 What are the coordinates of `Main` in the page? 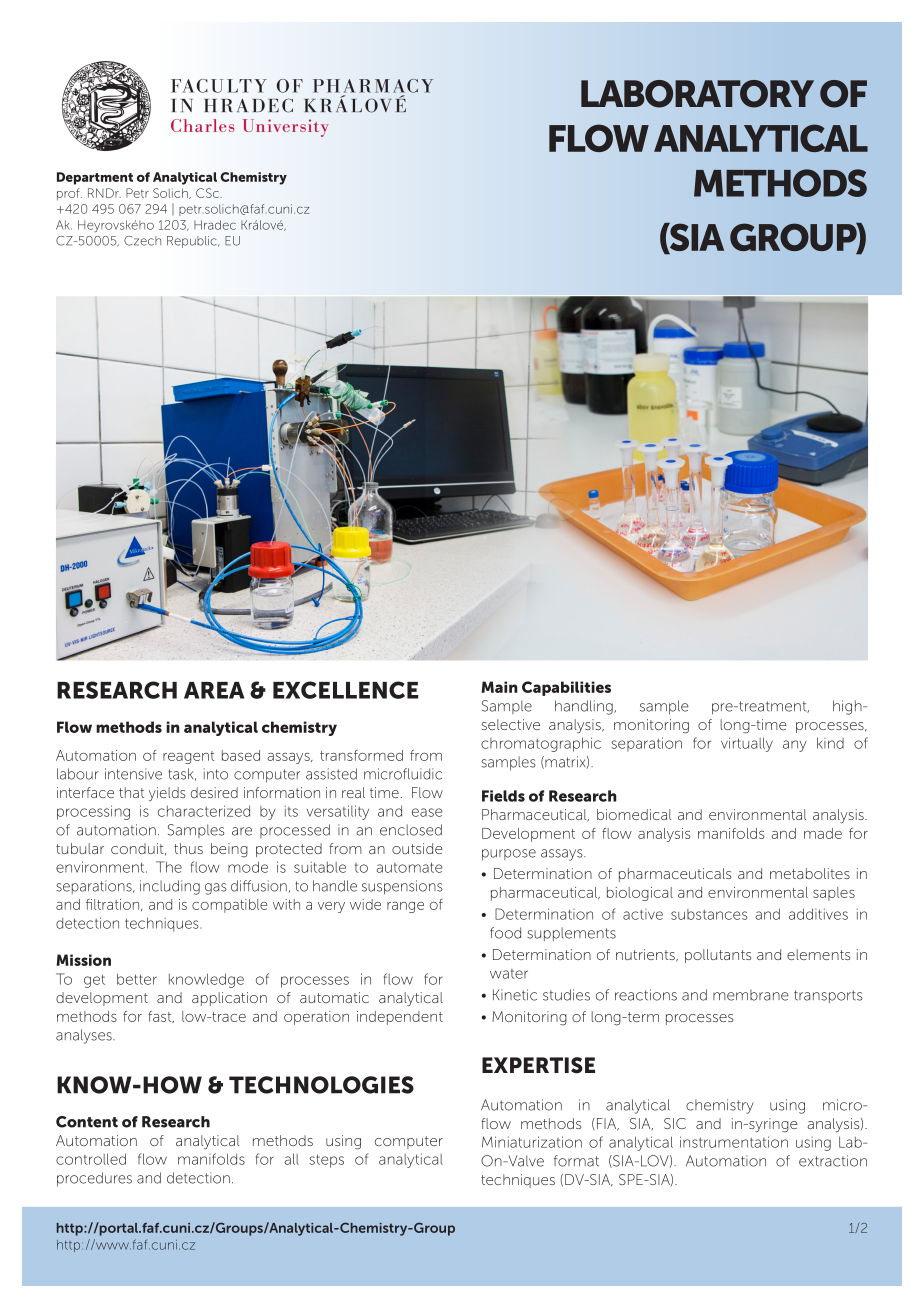 It's located at (500, 687).
